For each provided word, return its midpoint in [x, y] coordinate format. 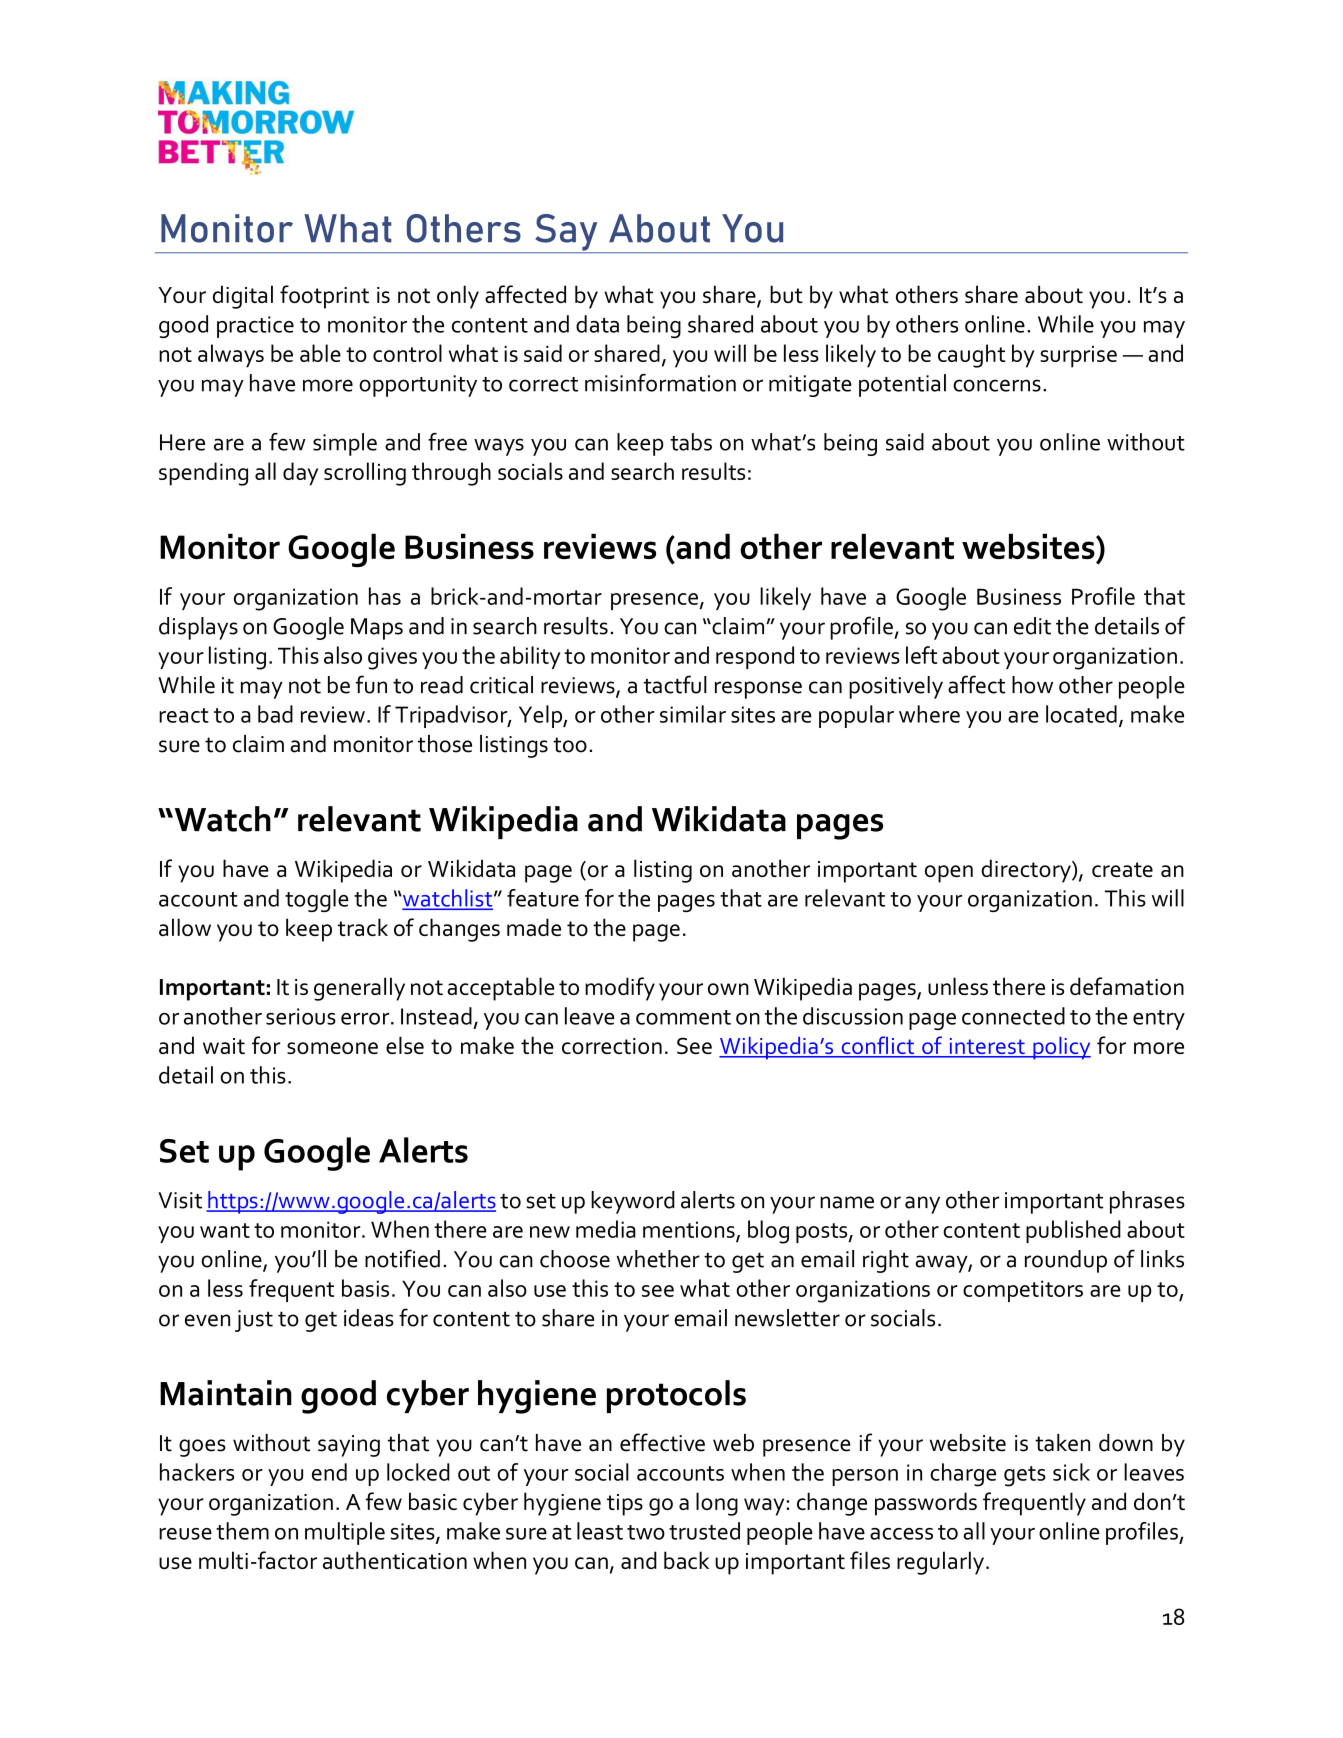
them [242, 1531]
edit [1032, 626]
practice [255, 327]
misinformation [660, 383]
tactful [675, 684]
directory [1027, 871]
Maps [377, 629]
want [225, 1230]
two [646, 1532]
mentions [690, 1230]
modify [620, 989]
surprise [1078, 357]
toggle [317, 900]
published [1073, 1231]
